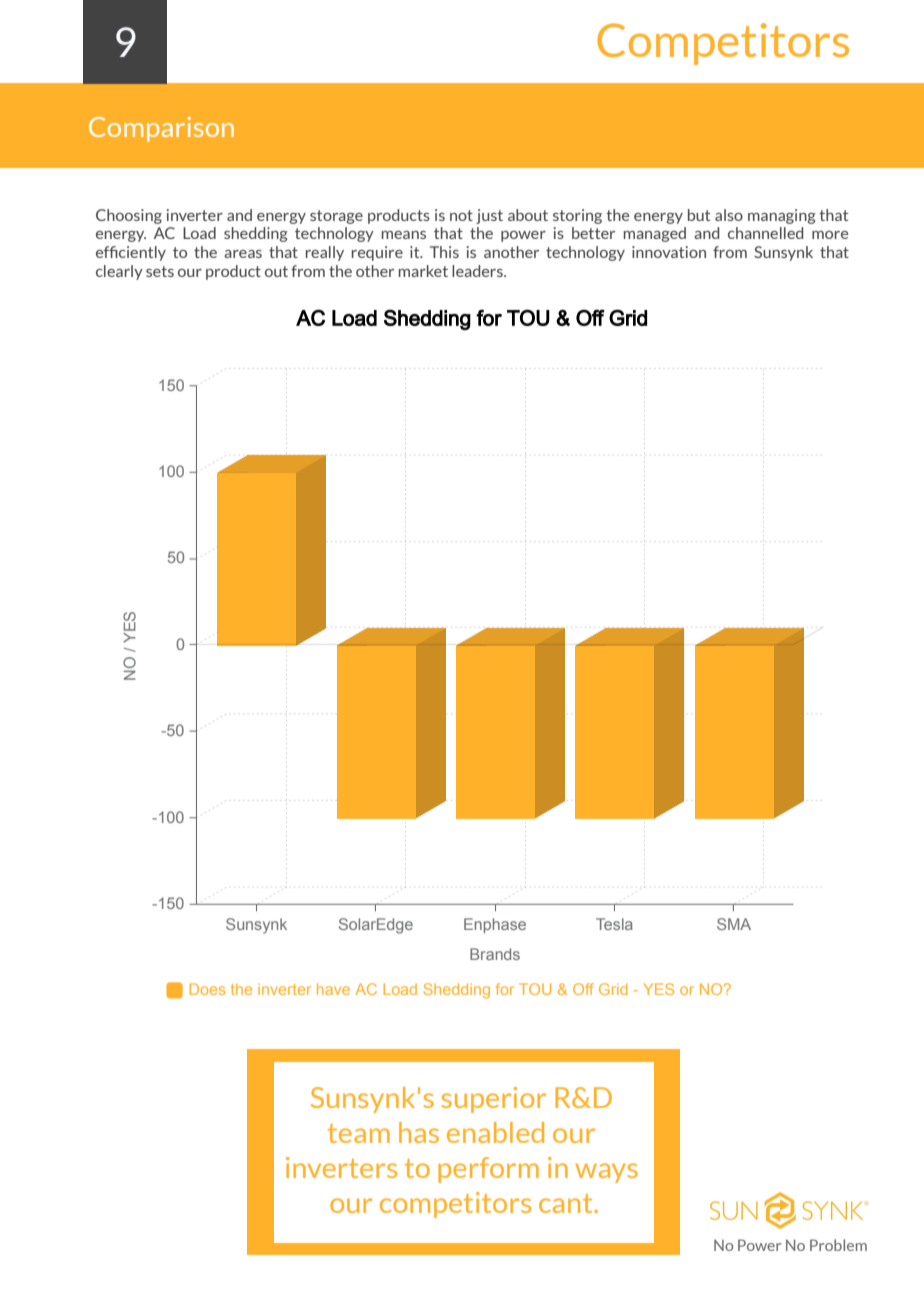 This screenshot has width=924, height=1308. Describe the element at coordinates (729, 215) in the screenshot. I see `also` at that location.
